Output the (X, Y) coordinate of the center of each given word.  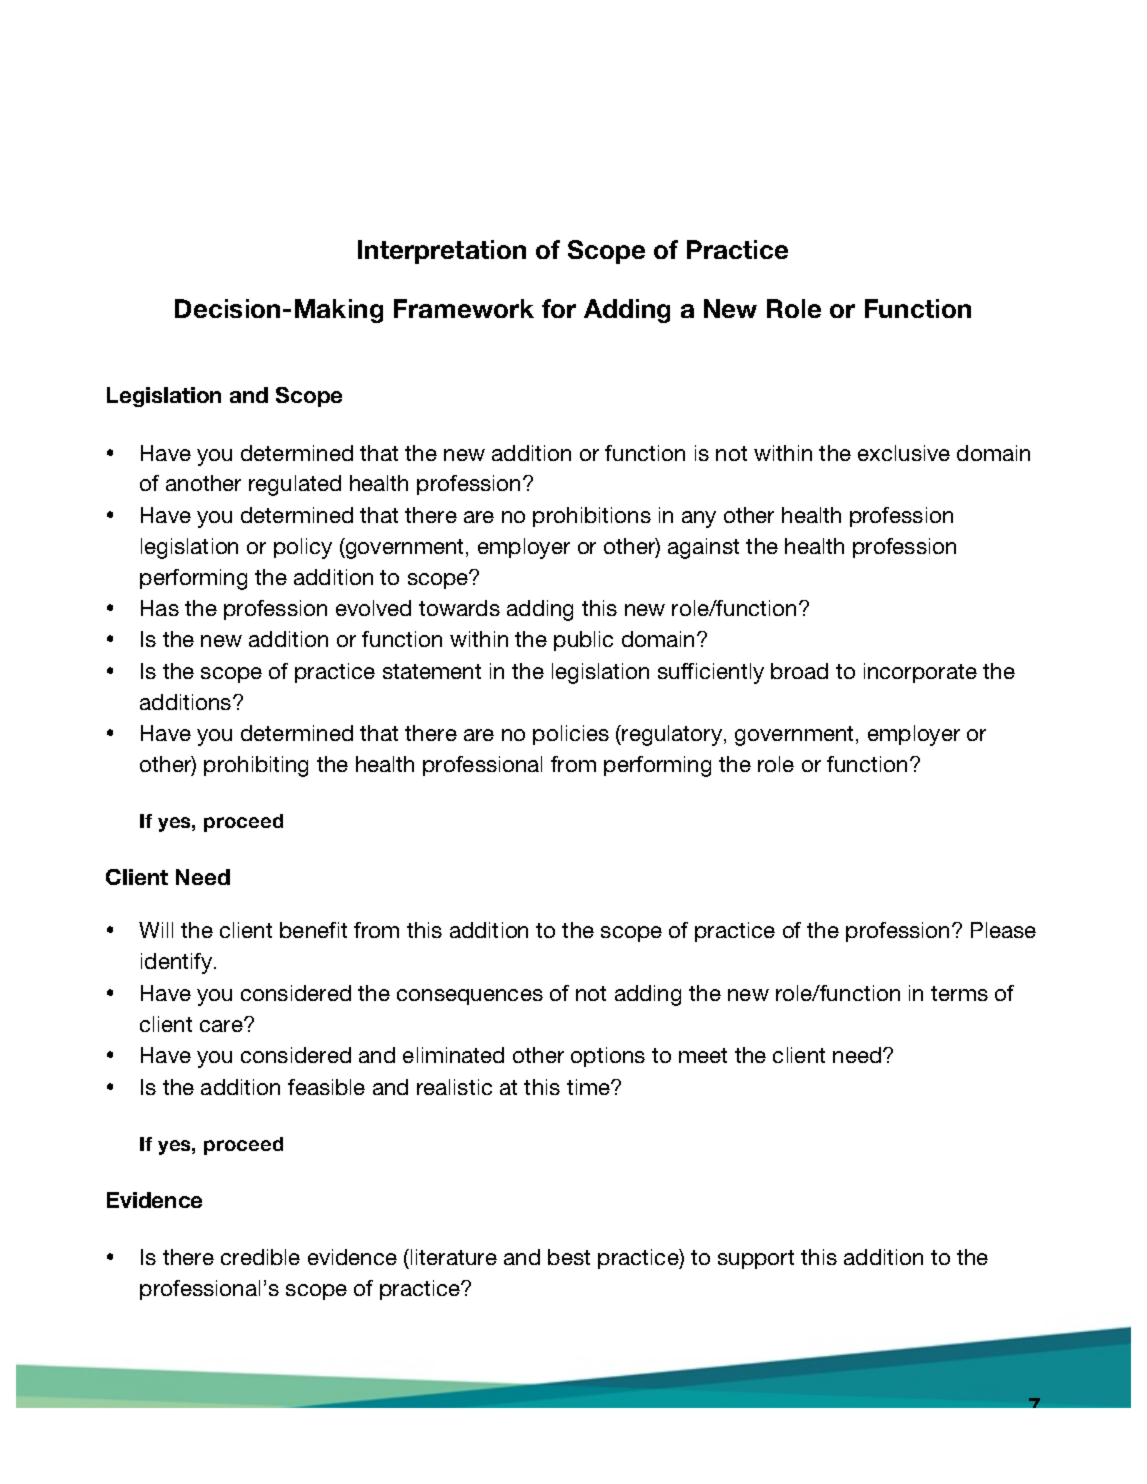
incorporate (920, 673)
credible (260, 1257)
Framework (464, 308)
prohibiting (256, 766)
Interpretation (442, 252)
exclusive (904, 453)
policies (571, 735)
